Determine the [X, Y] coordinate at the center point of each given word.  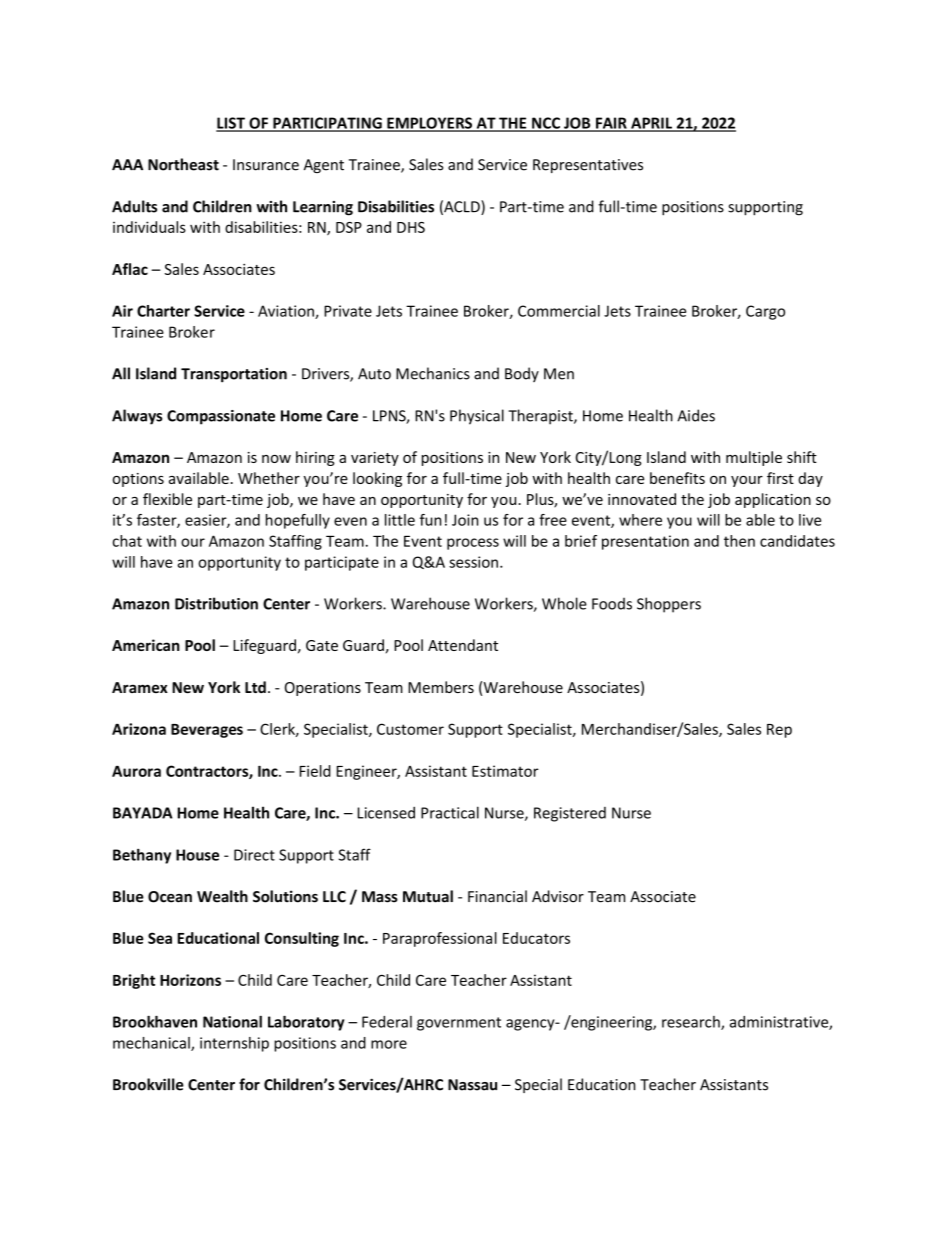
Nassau [472, 1085]
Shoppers [669, 605]
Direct [254, 855]
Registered [570, 814]
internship [234, 1044]
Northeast [183, 164]
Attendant [463, 645]
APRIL [651, 124]
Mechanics [433, 373]
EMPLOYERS [429, 124]
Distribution [216, 603]
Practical [450, 812]
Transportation [234, 375]
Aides [696, 415]
